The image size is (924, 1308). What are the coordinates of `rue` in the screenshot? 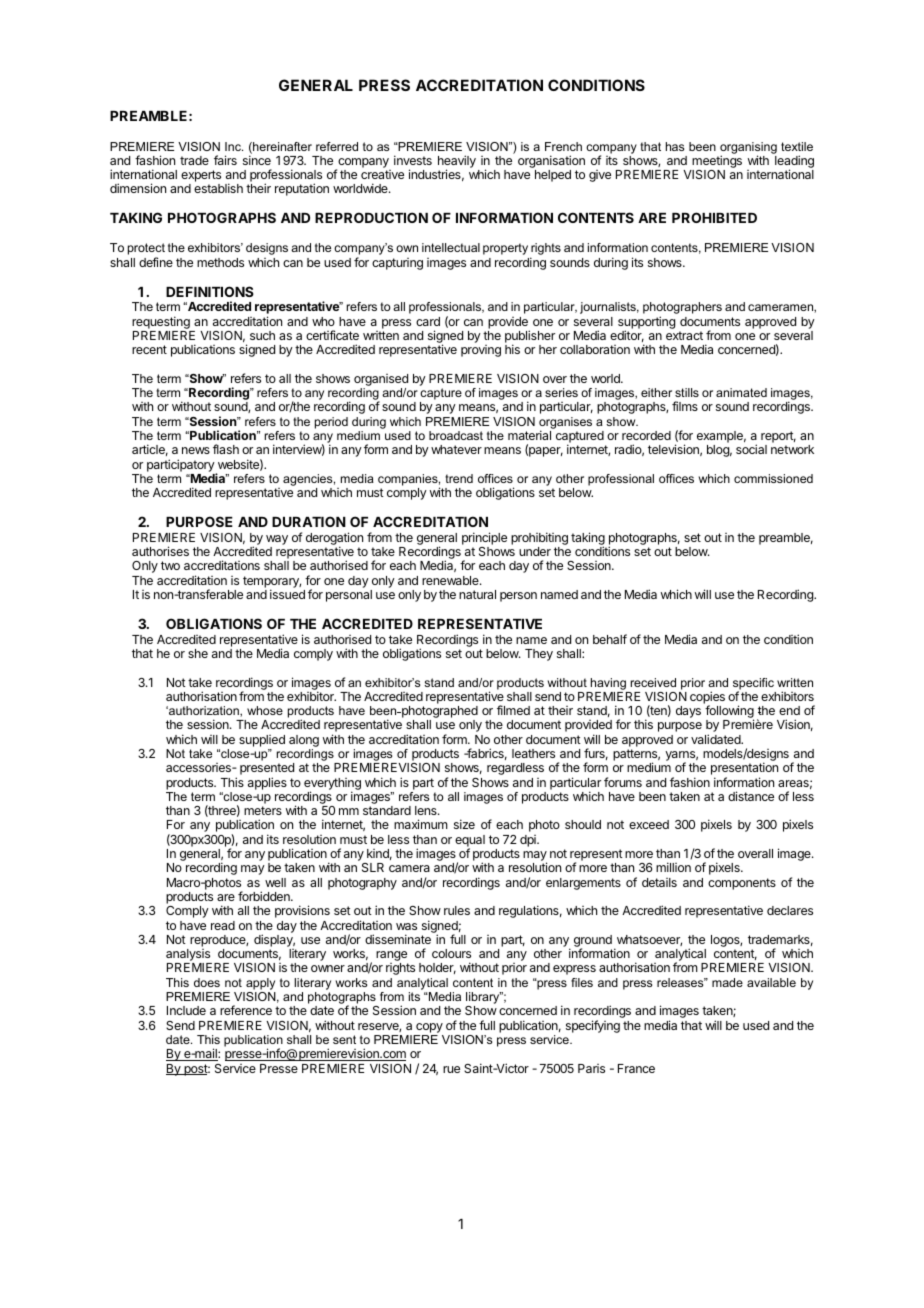 It's located at (451, 1069).
